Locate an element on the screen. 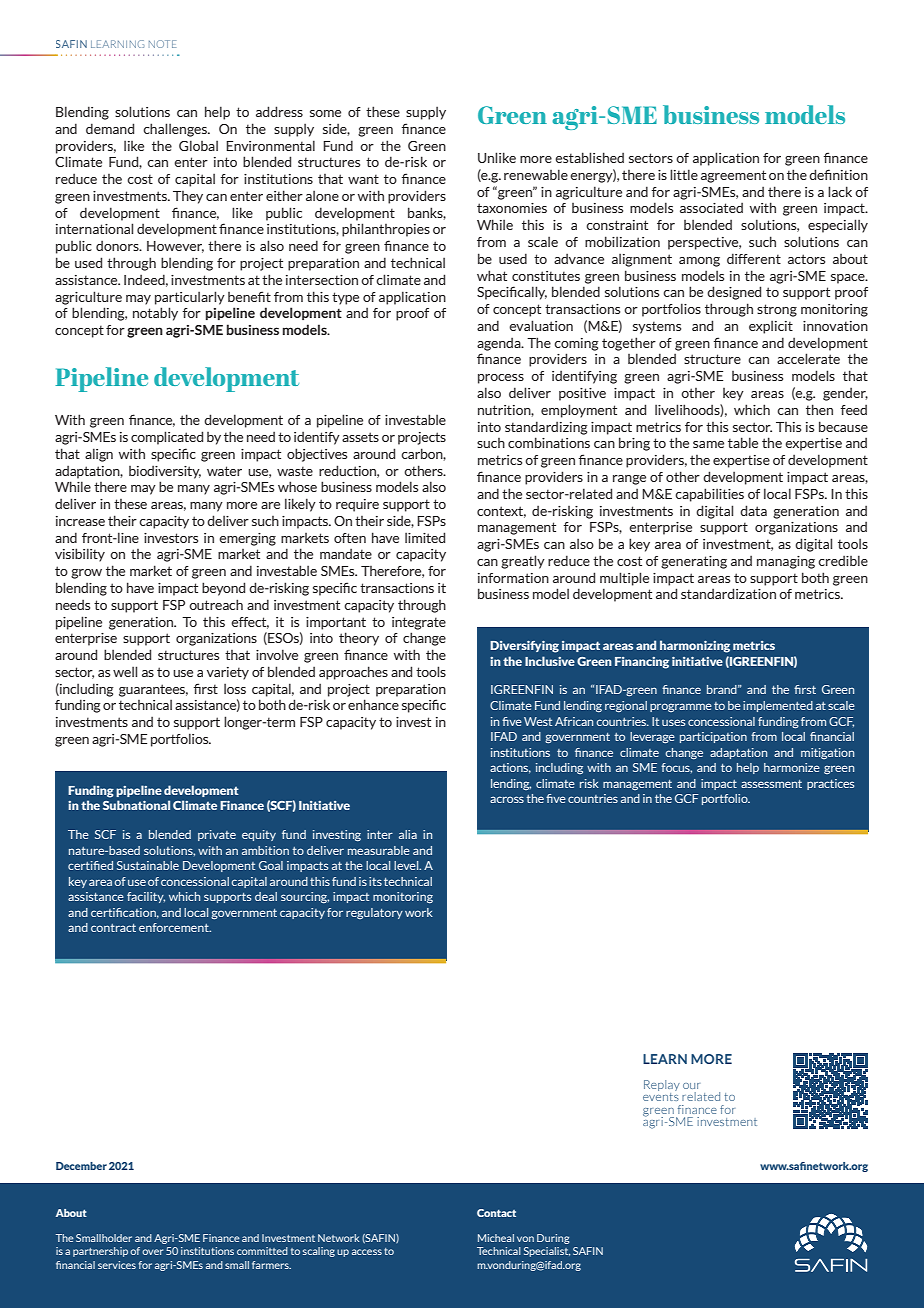 This screenshot has width=924, height=1308. services is located at coordinates (117, 1265).
